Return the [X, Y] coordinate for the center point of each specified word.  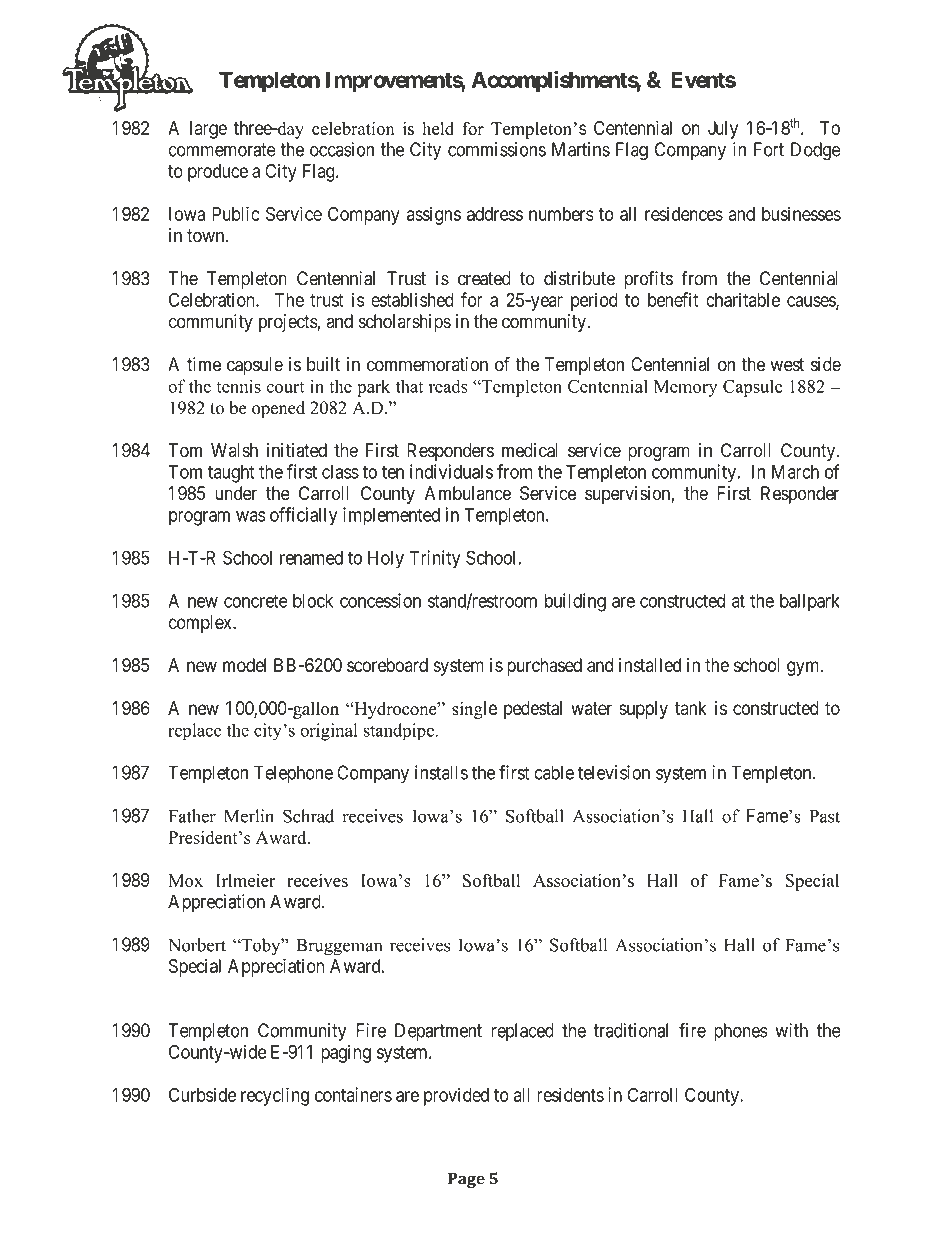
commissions [497, 149]
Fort [769, 149]
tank [691, 708]
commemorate [222, 150]
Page [466, 1180]
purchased [544, 667]
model [244, 665]
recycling [275, 1096]
